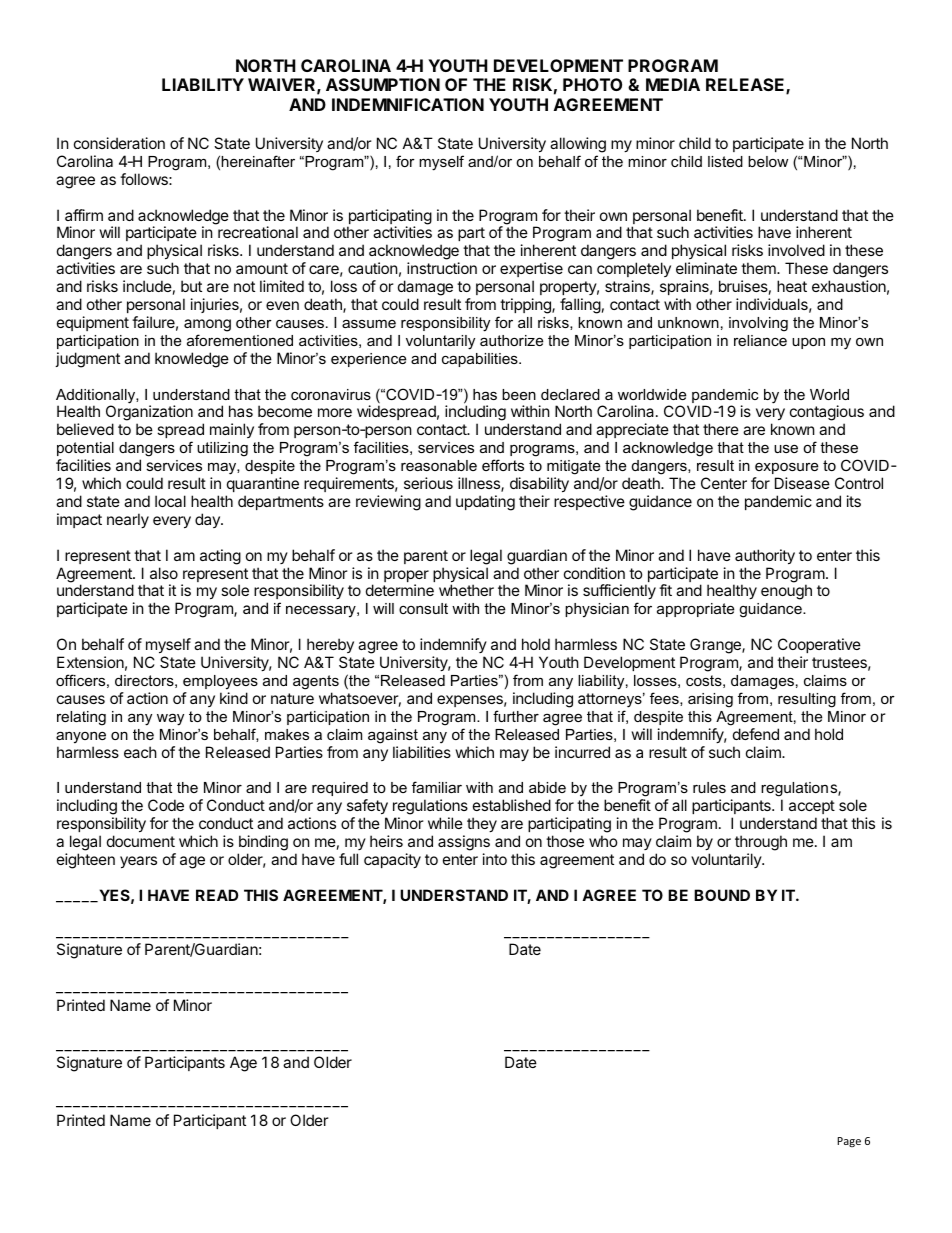 The height and width of the image is (1233, 952). What do you see at coordinates (437, 787) in the image?
I see `familiar` at bounding box center [437, 787].
